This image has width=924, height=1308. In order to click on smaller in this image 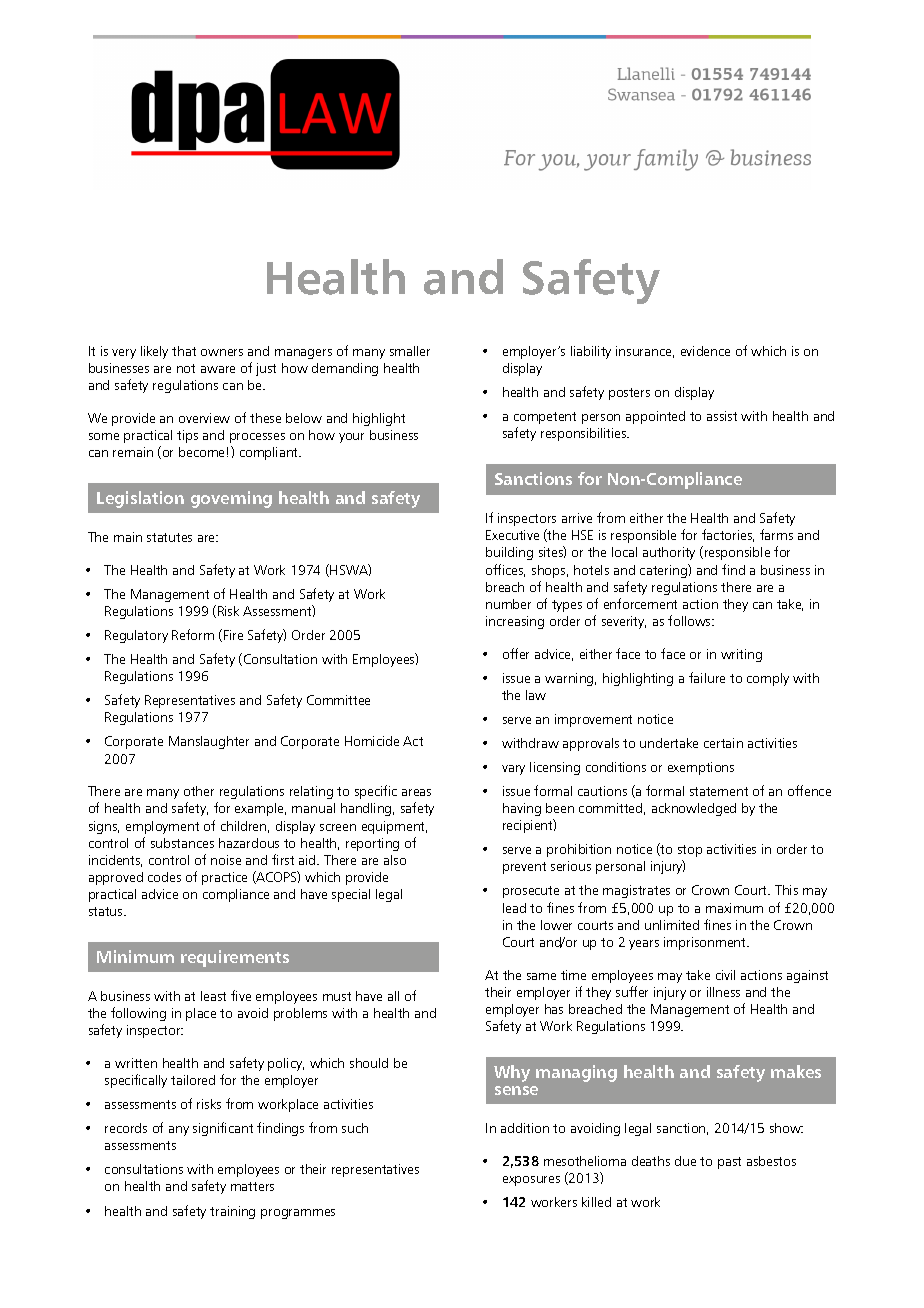, I will do `click(410, 351)`.
